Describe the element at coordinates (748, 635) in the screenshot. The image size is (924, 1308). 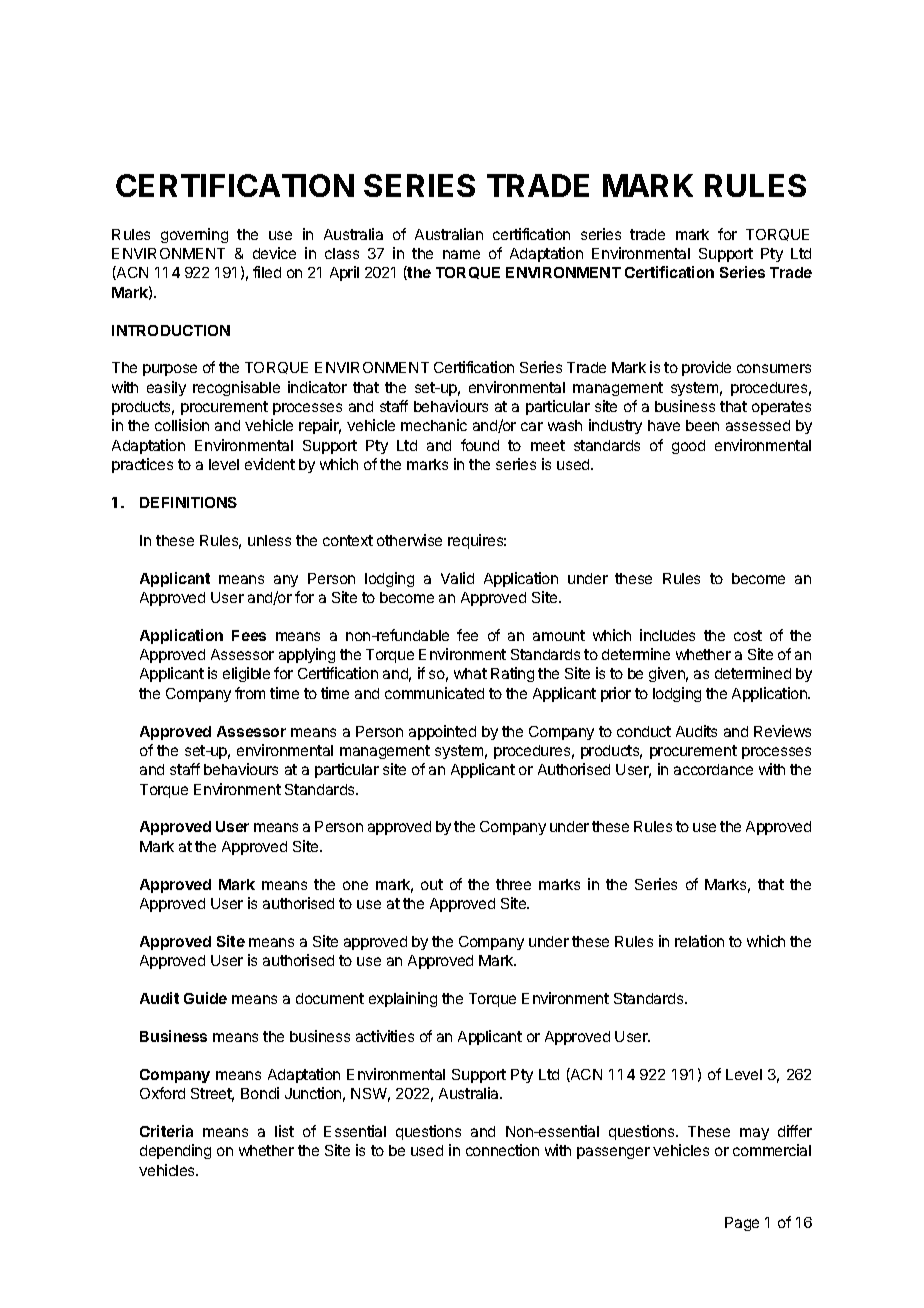
I see `cost` at that location.
